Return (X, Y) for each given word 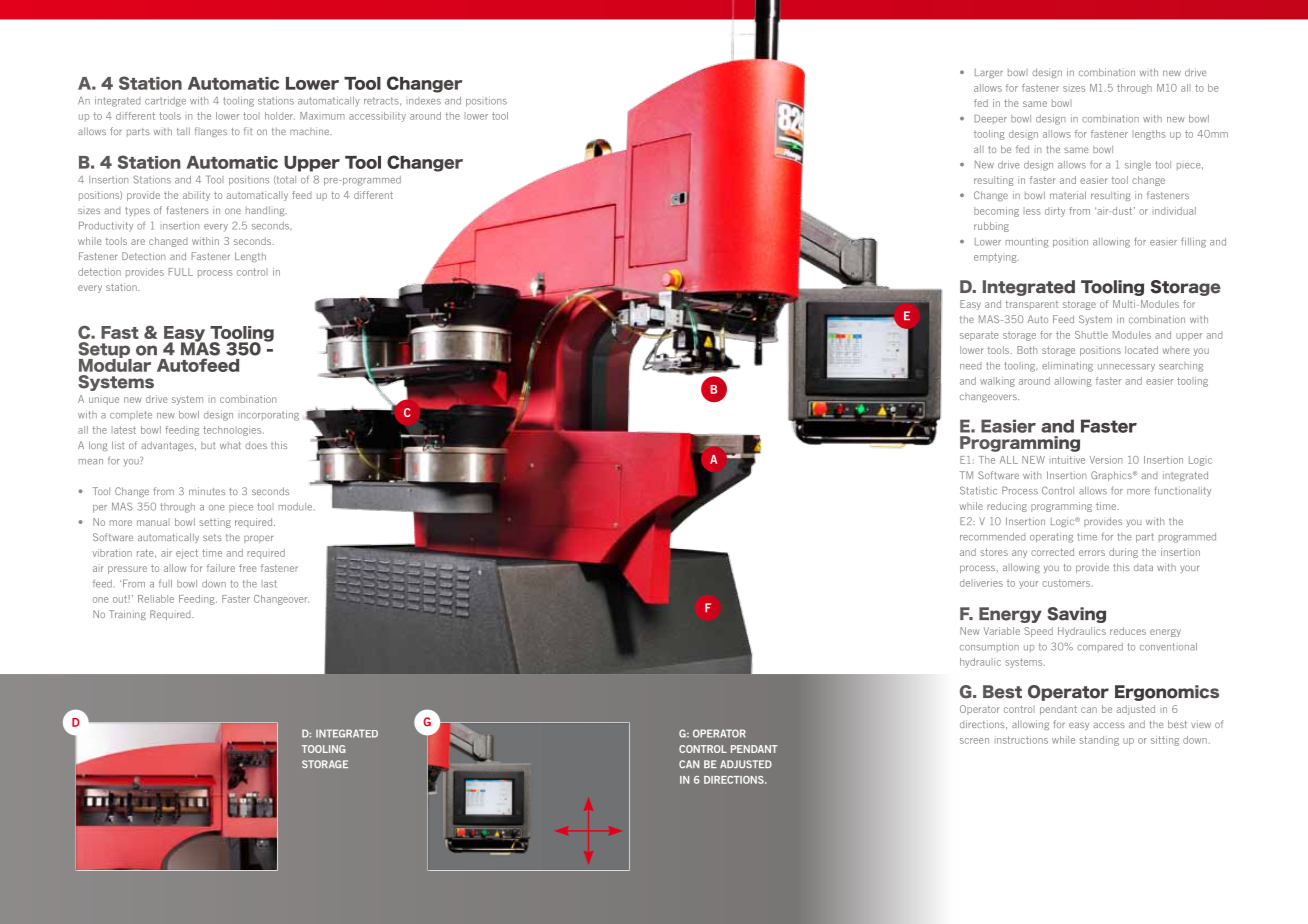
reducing (1007, 507)
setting (215, 523)
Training (127, 615)
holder (280, 116)
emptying (996, 258)
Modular (115, 364)
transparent (1032, 305)
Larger (989, 73)
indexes (424, 101)
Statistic (978, 490)
